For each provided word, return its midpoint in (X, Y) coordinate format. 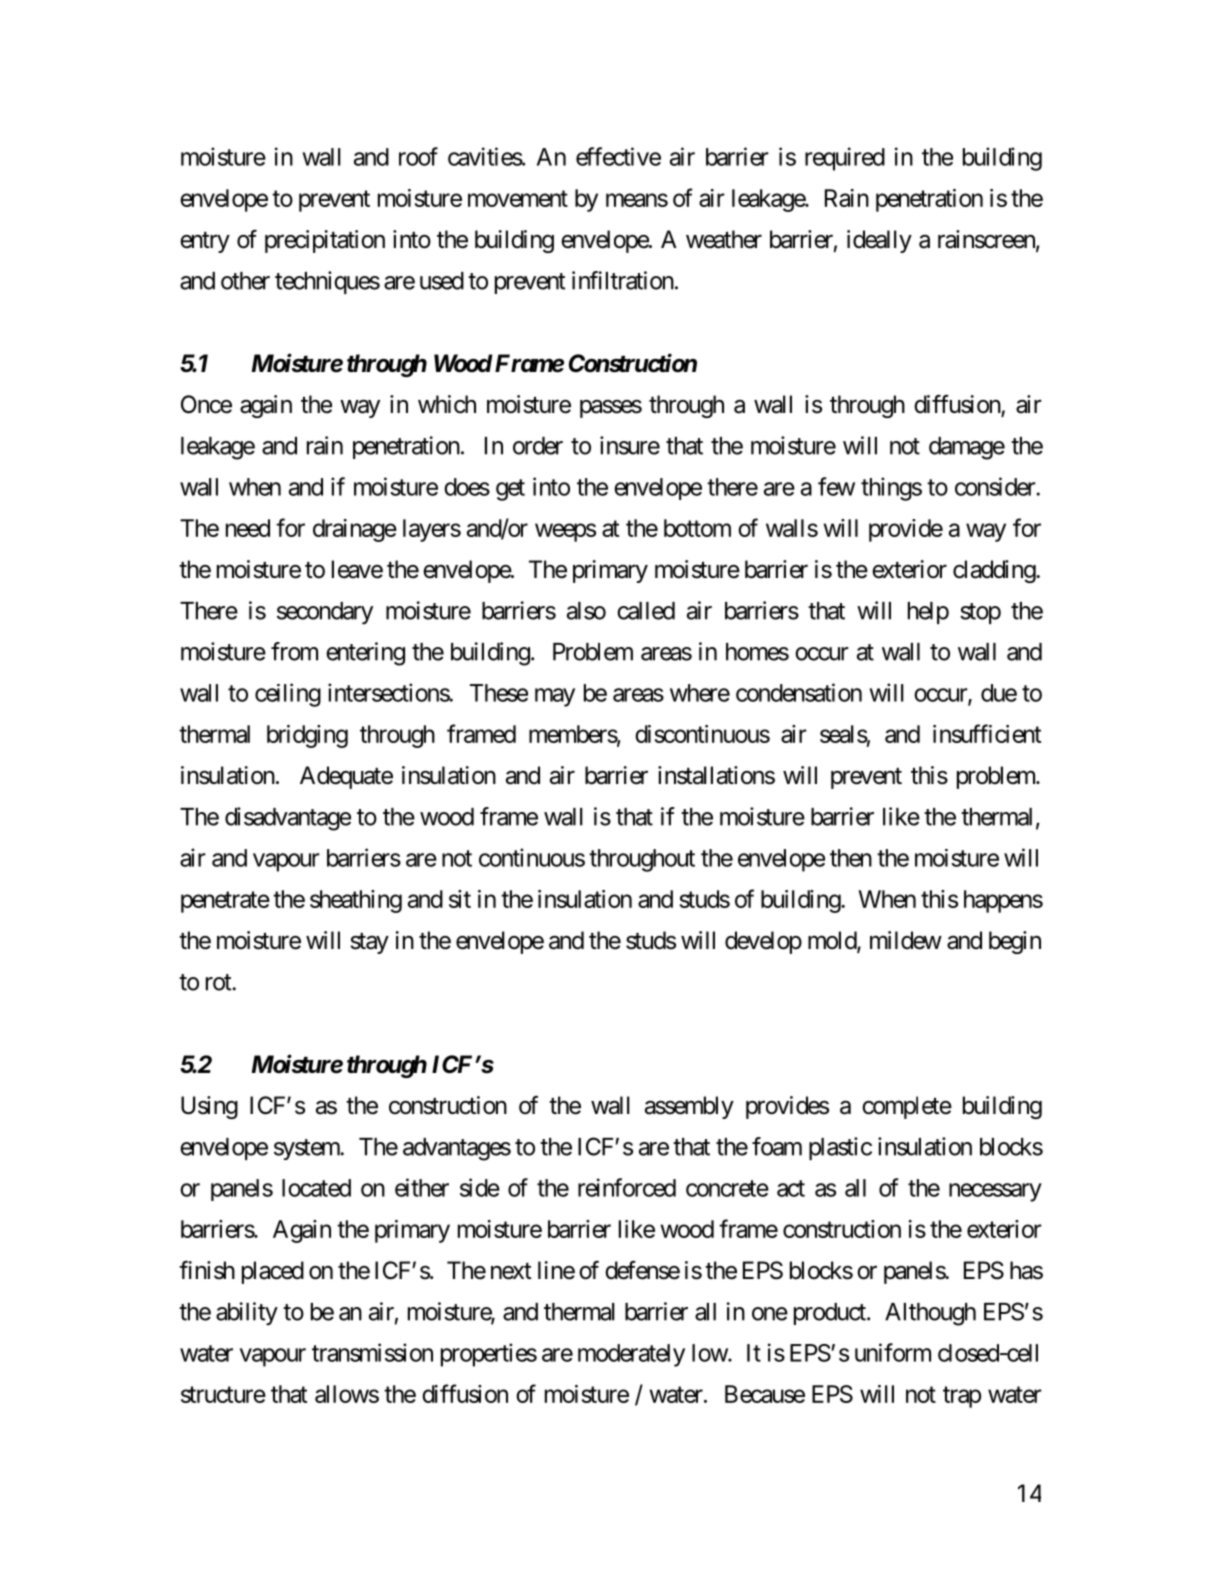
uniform (893, 1352)
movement (518, 198)
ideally (879, 241)
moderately (631, 1355)
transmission (372, 1352)
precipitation (325, 241)
